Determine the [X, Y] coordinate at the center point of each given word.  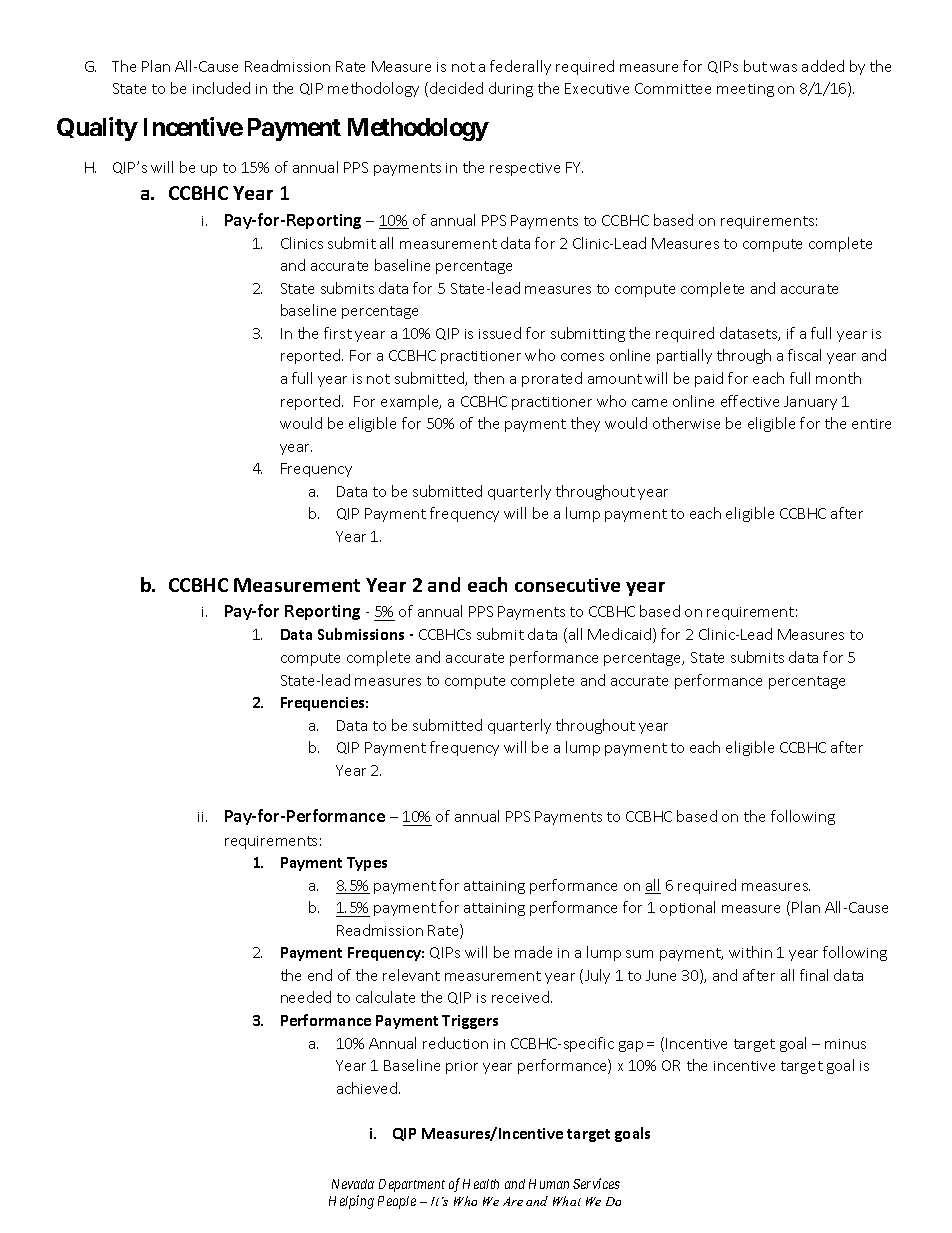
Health [481, 1184]
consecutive [567, 585]
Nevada [353, 1184]
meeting [745, 90]
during [511, 89]
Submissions [361, 634]
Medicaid [621, 635]
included [221, 88]
